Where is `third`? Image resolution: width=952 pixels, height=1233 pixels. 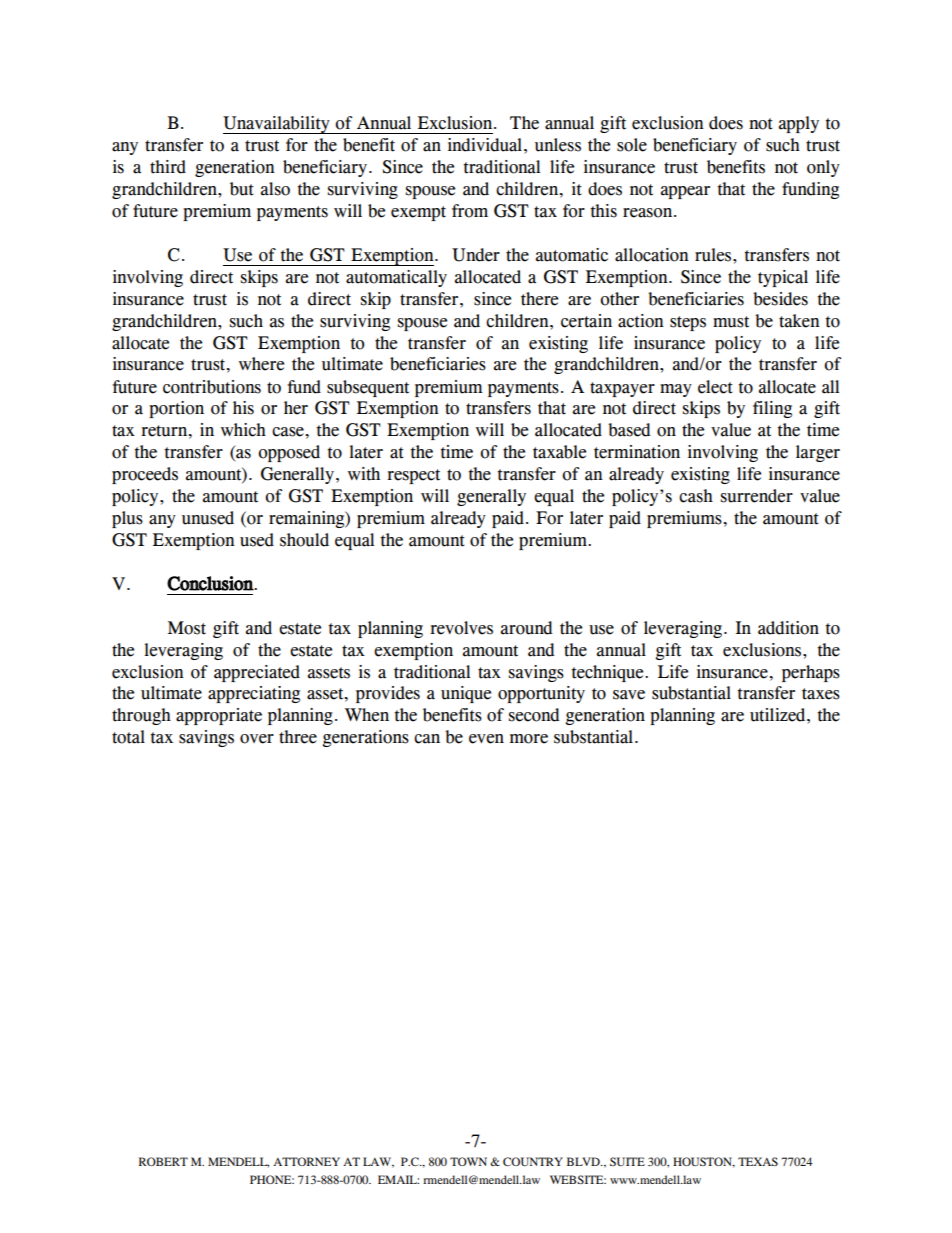
third is located at coordinates (168, 167).
